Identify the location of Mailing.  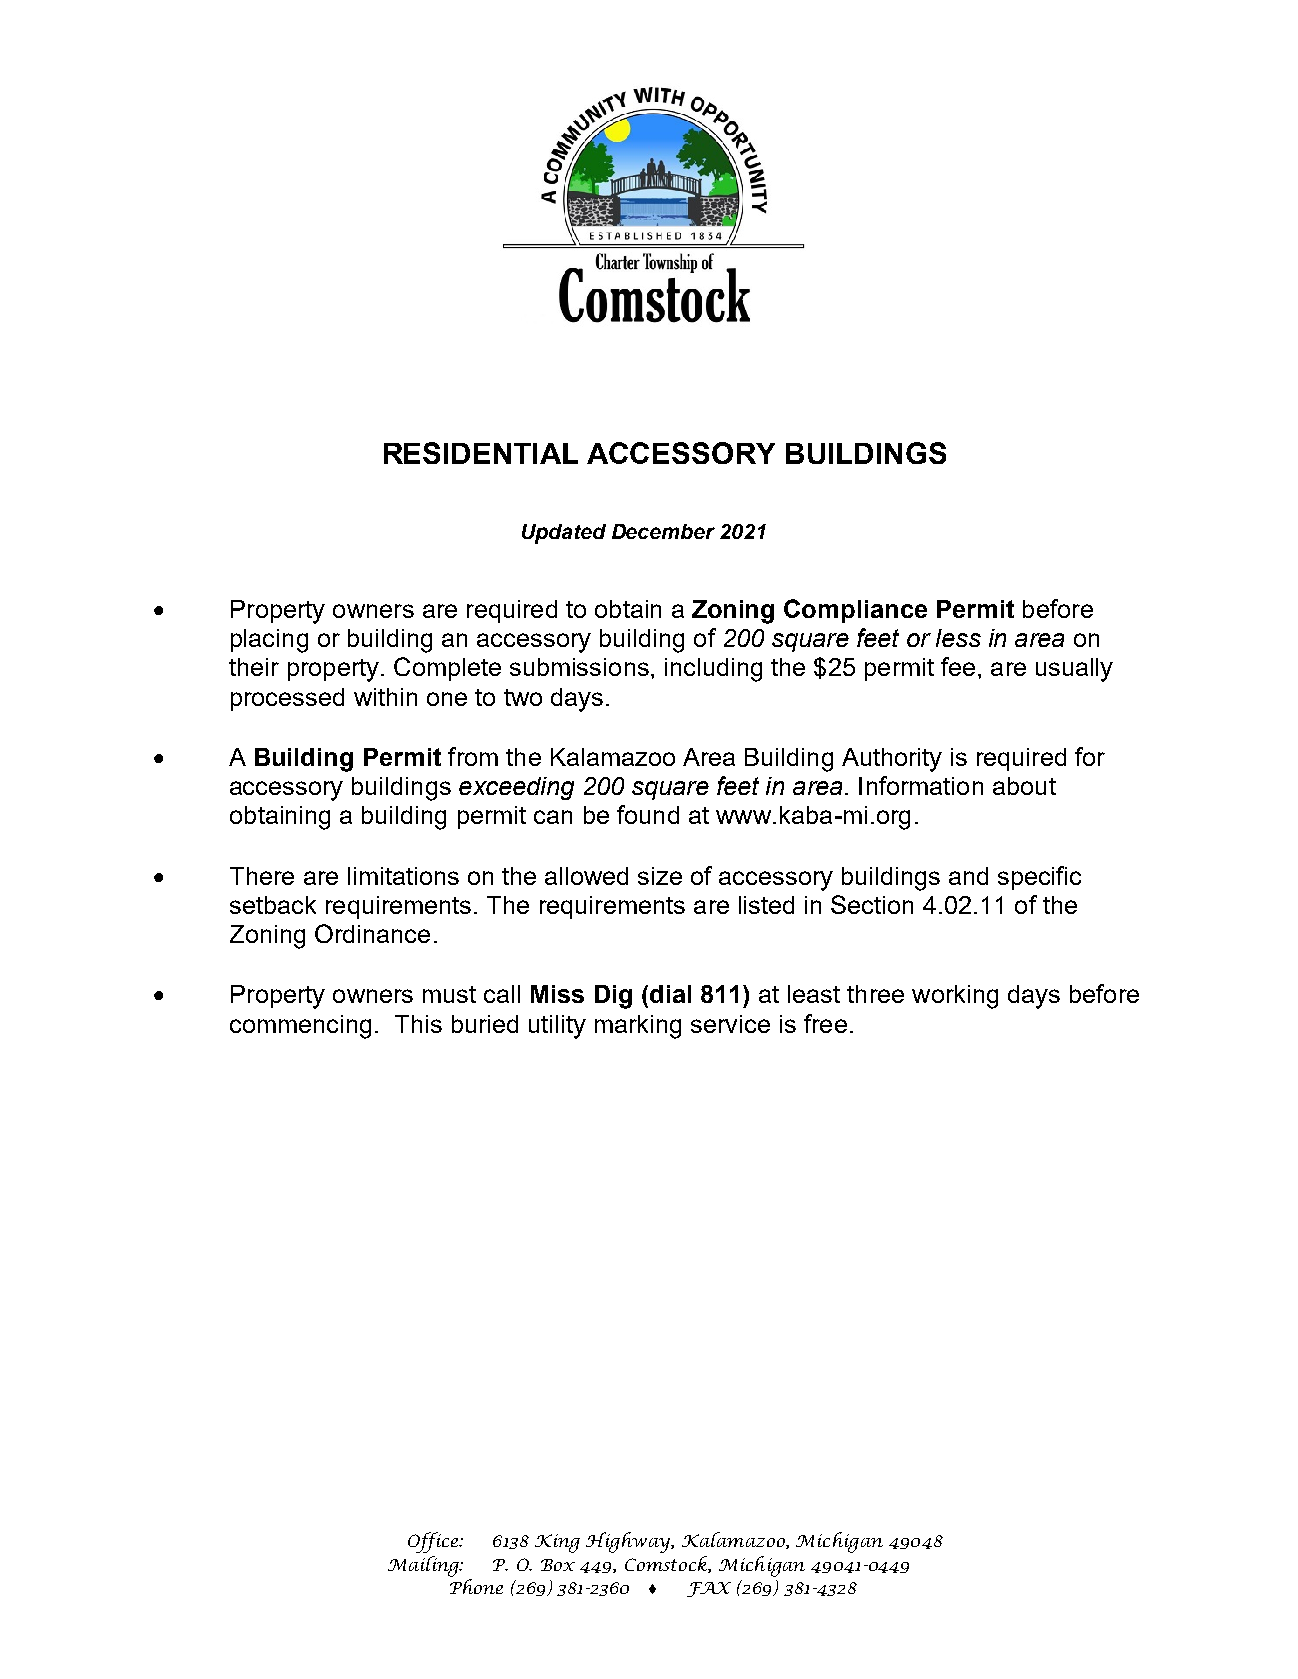
(425, 1566).
